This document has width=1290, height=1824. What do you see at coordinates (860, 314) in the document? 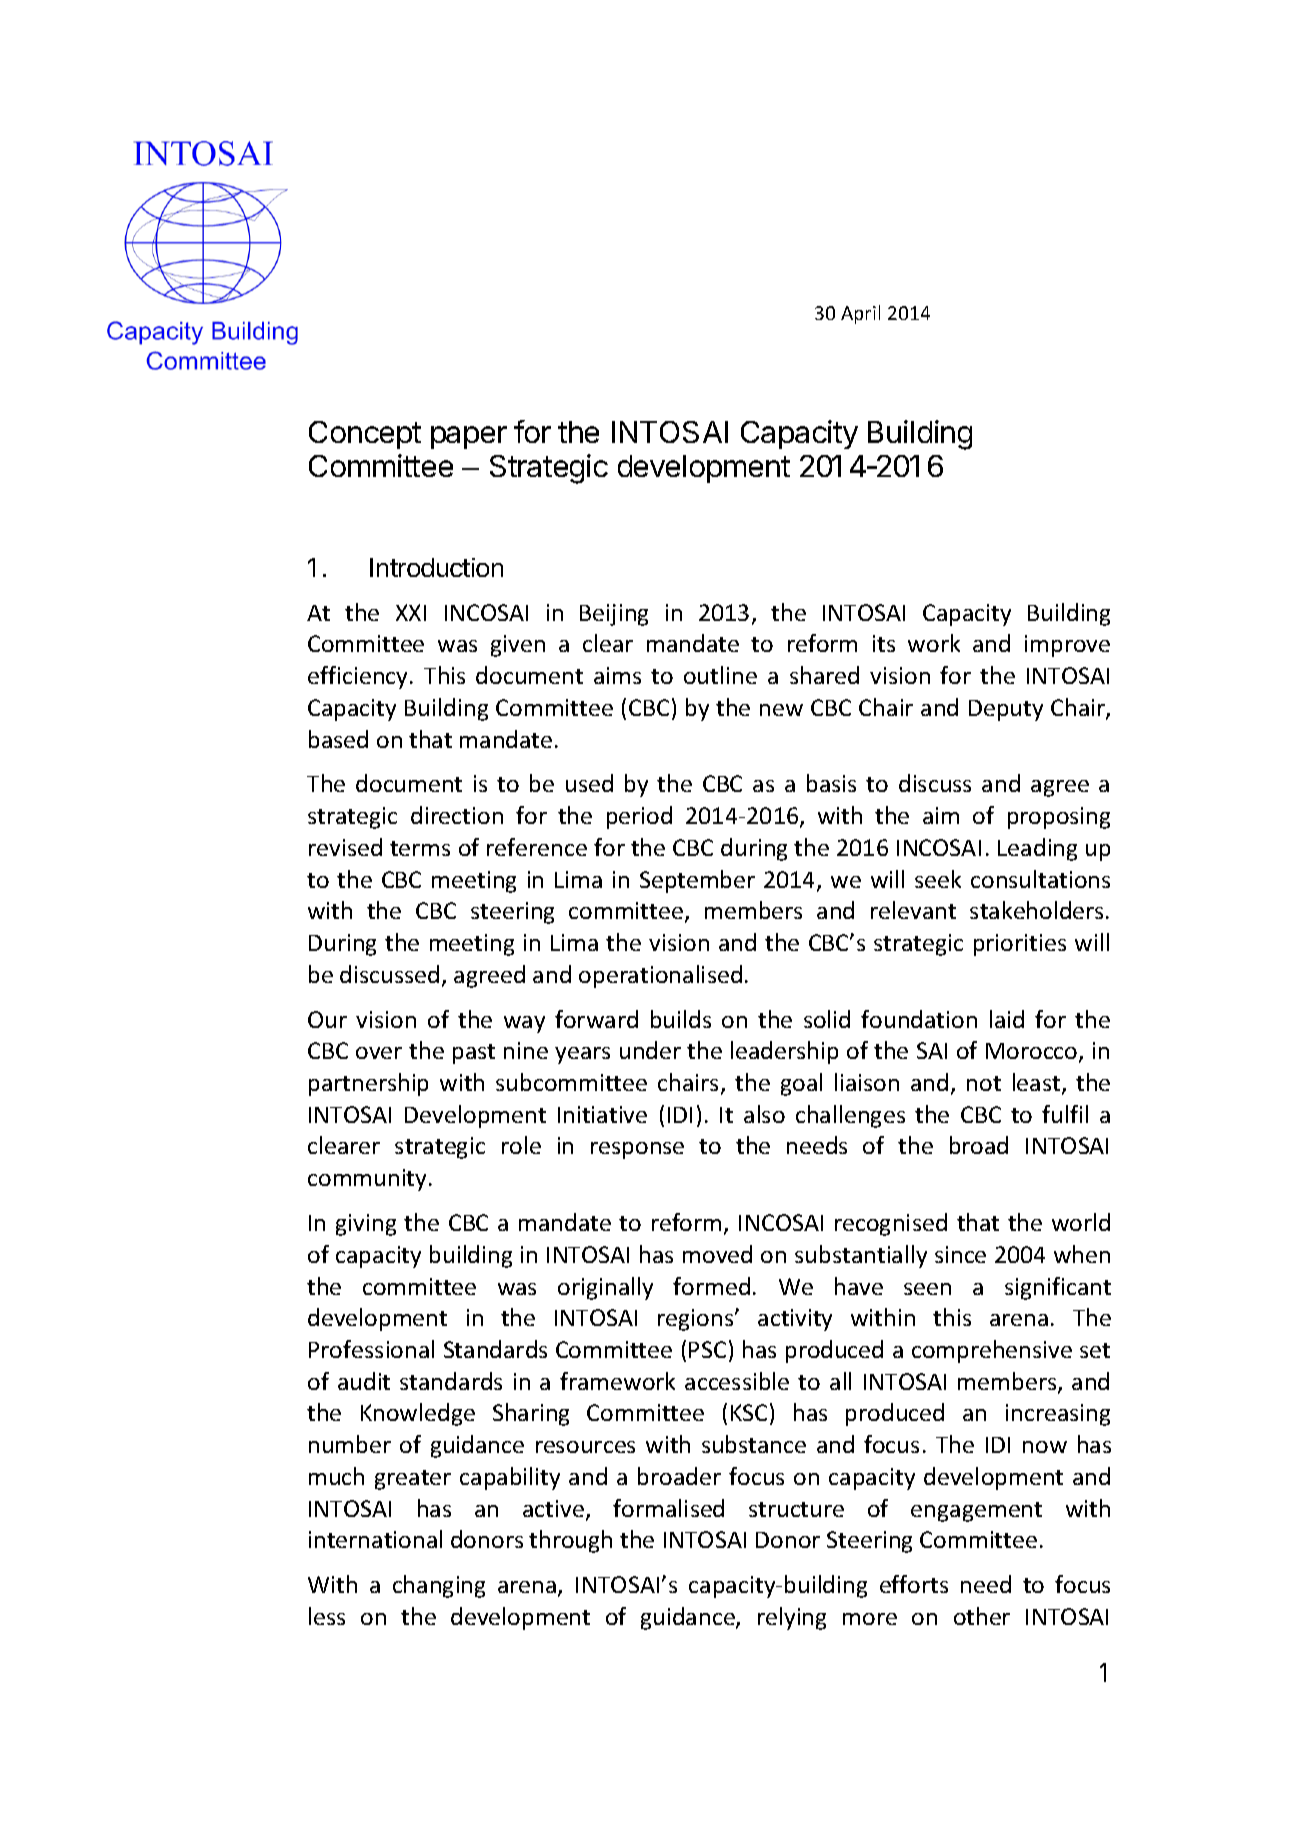
I see `April` at bounding box center [860, 314].
